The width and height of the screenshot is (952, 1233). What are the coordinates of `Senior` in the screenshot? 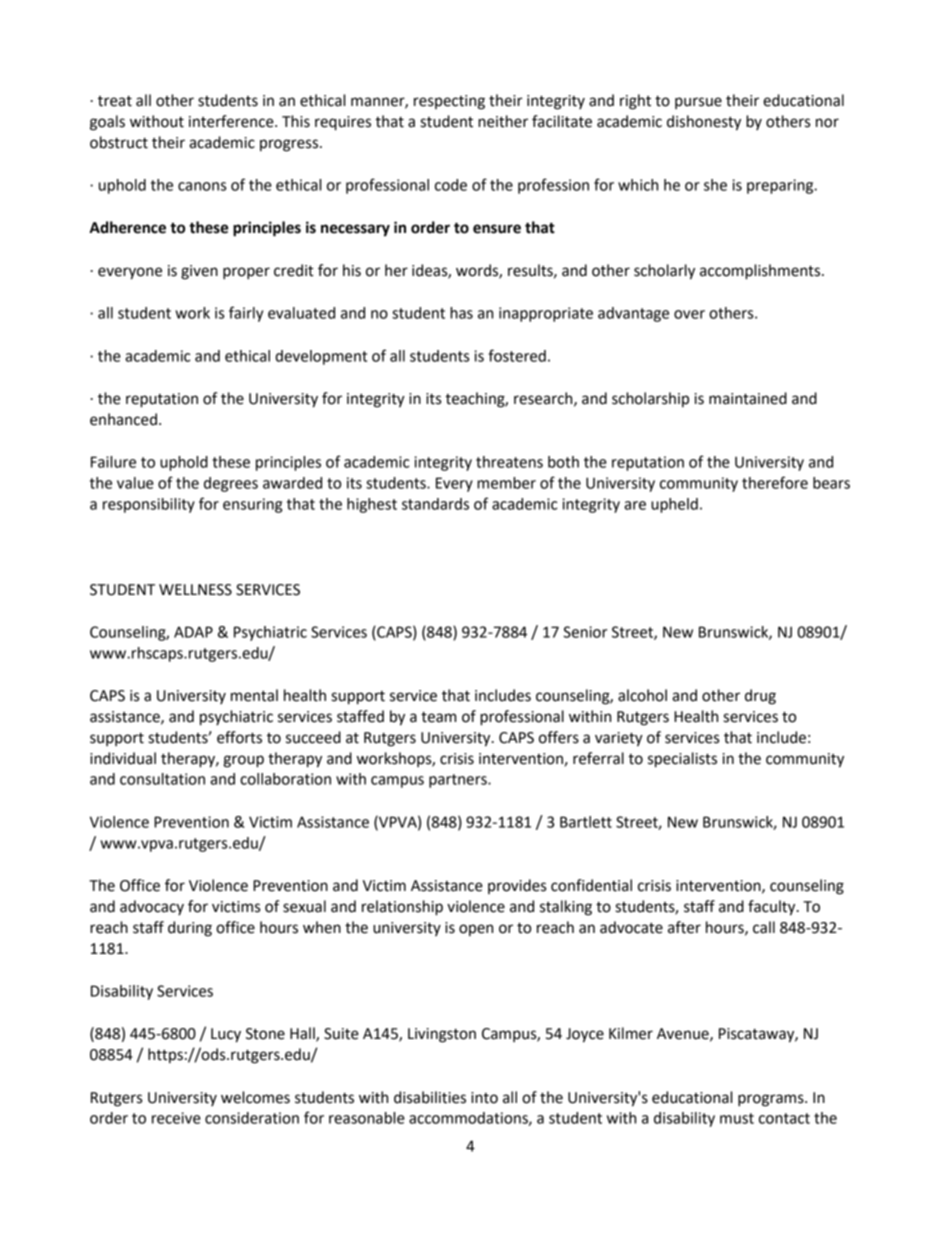 It's located at (585, 632).
